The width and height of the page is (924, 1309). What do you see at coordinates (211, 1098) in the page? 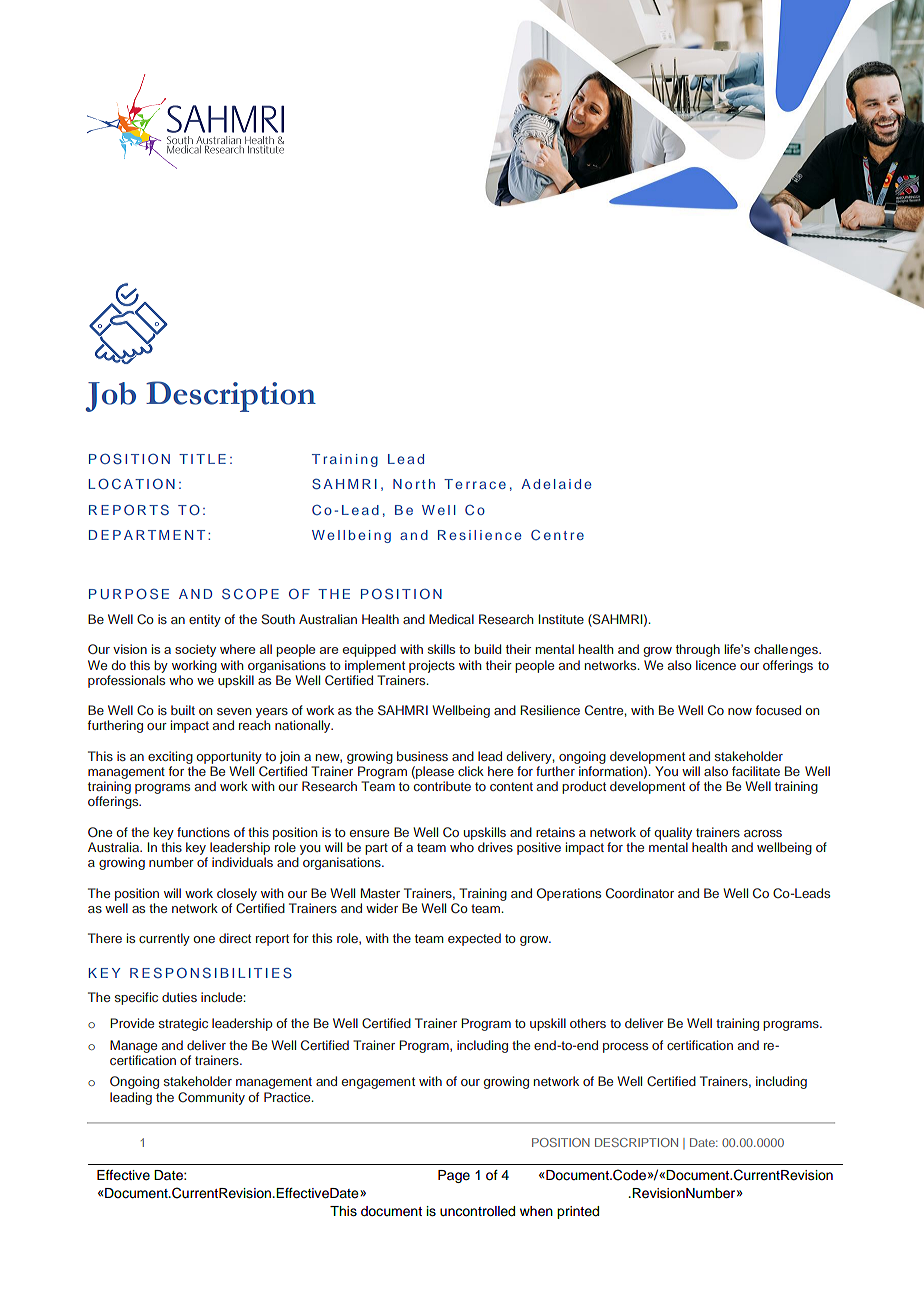
I see `Community` at bounding box center [211, 1098].
